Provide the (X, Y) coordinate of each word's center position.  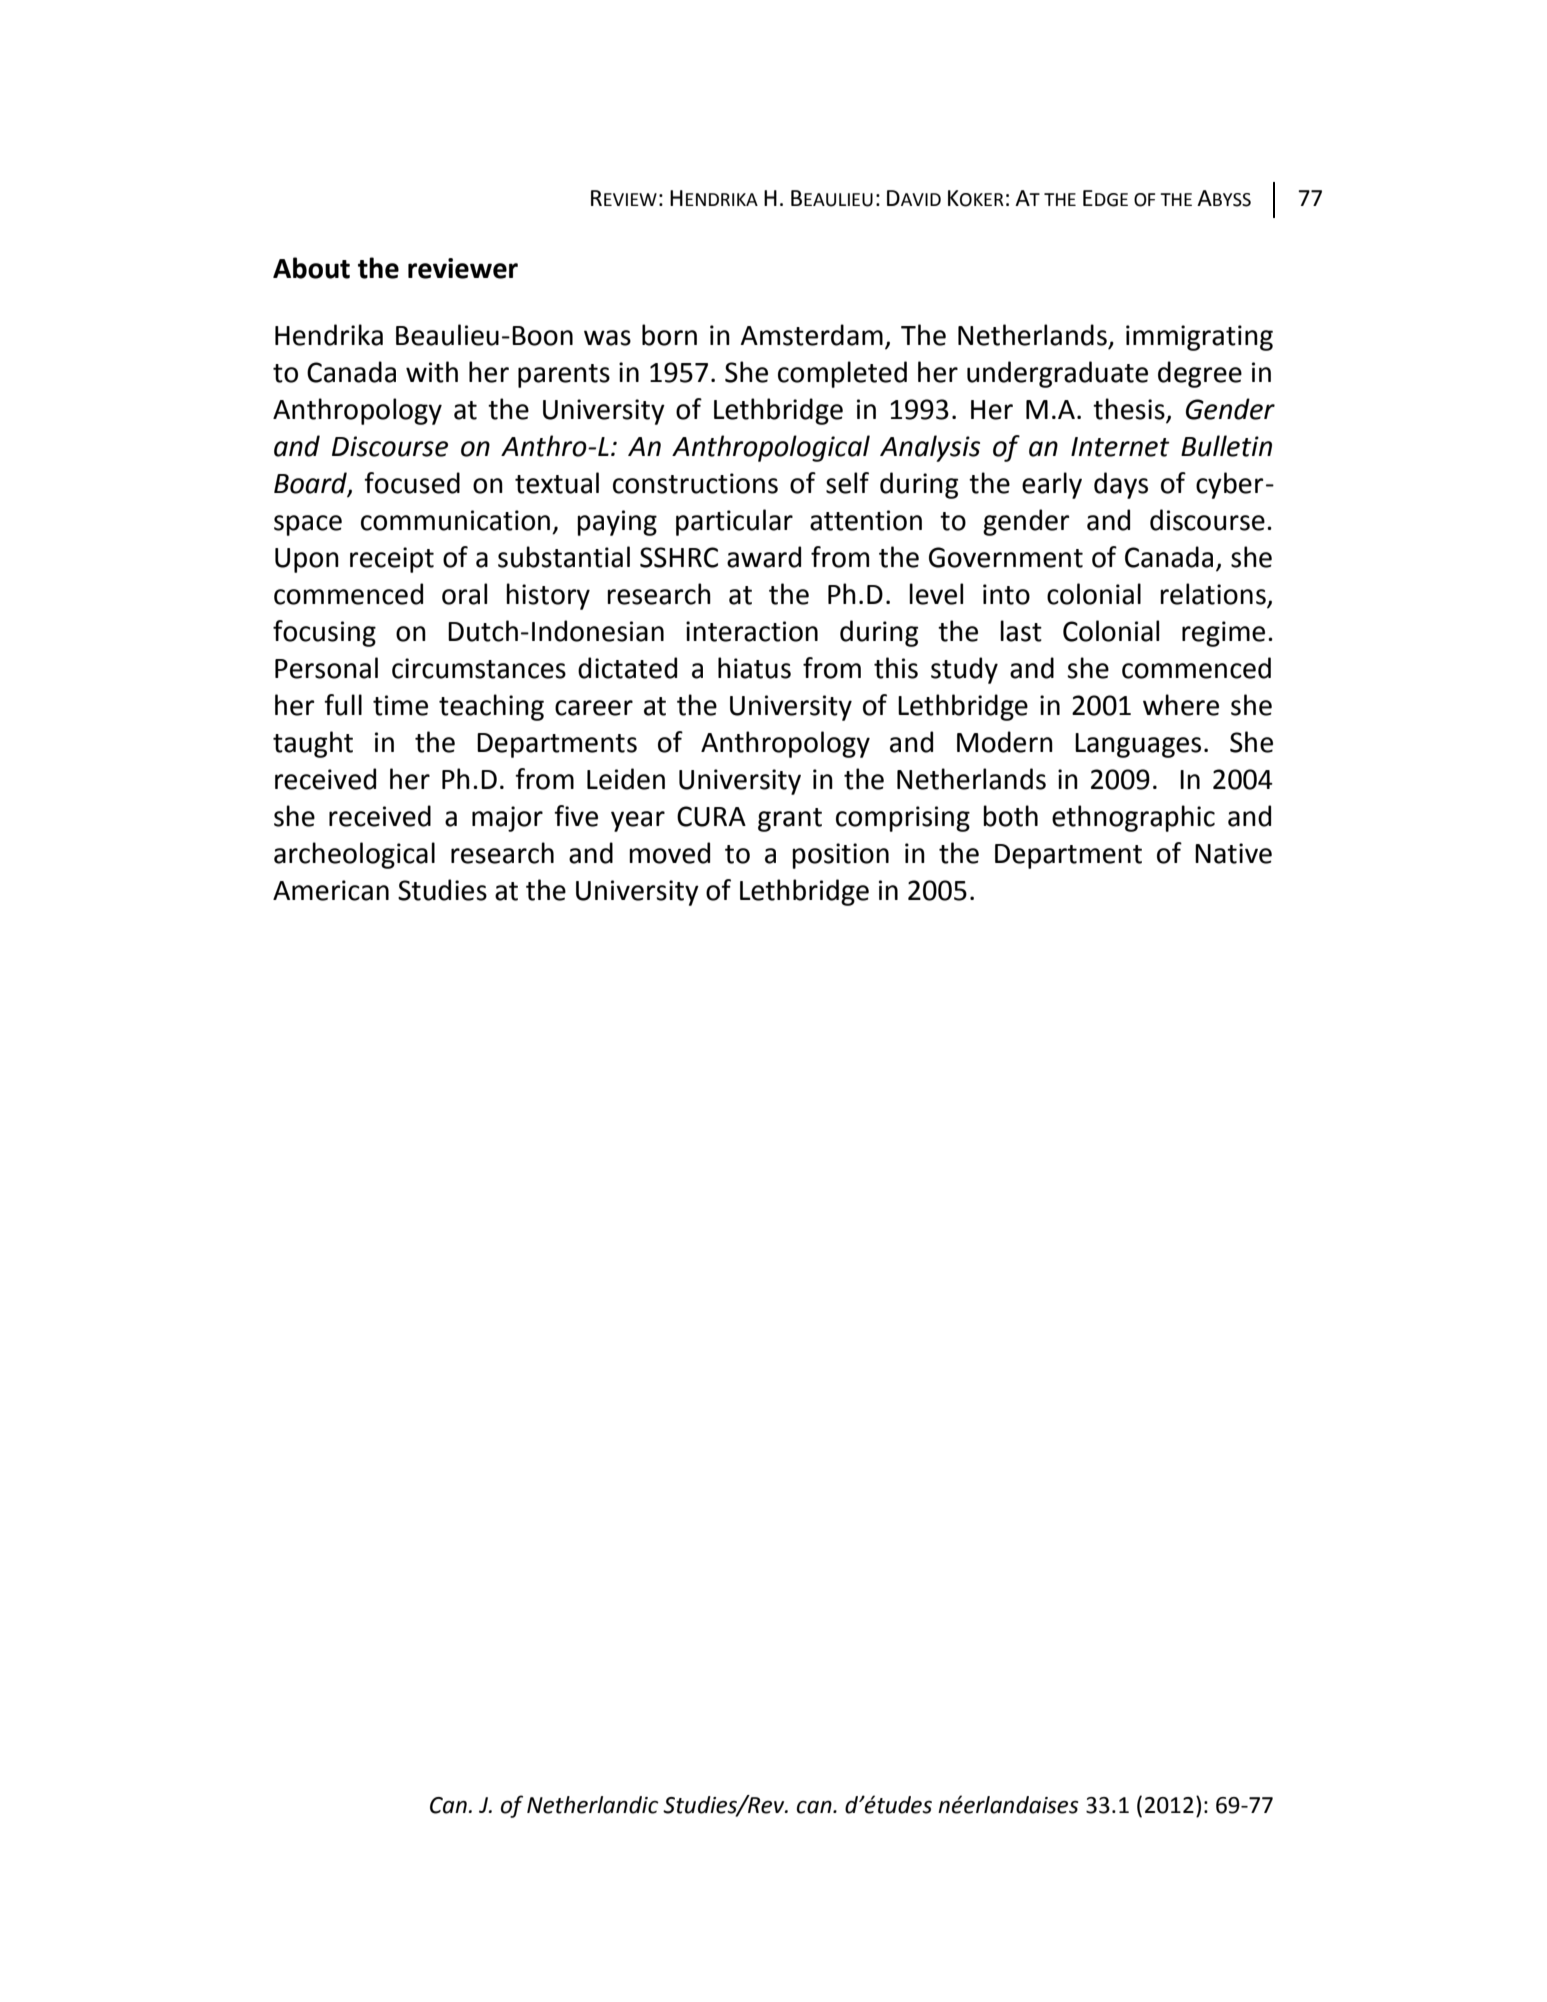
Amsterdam (811, 335)
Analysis (930, 448)
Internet (1120, 447)
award (764, 557)
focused (412, 483)
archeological (354, 855)
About (311, 268)
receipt (392, 560)
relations (1214, 595)
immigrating (1199, 338)
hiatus (754, 668)
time (400, 705)
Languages (1138, 745)
